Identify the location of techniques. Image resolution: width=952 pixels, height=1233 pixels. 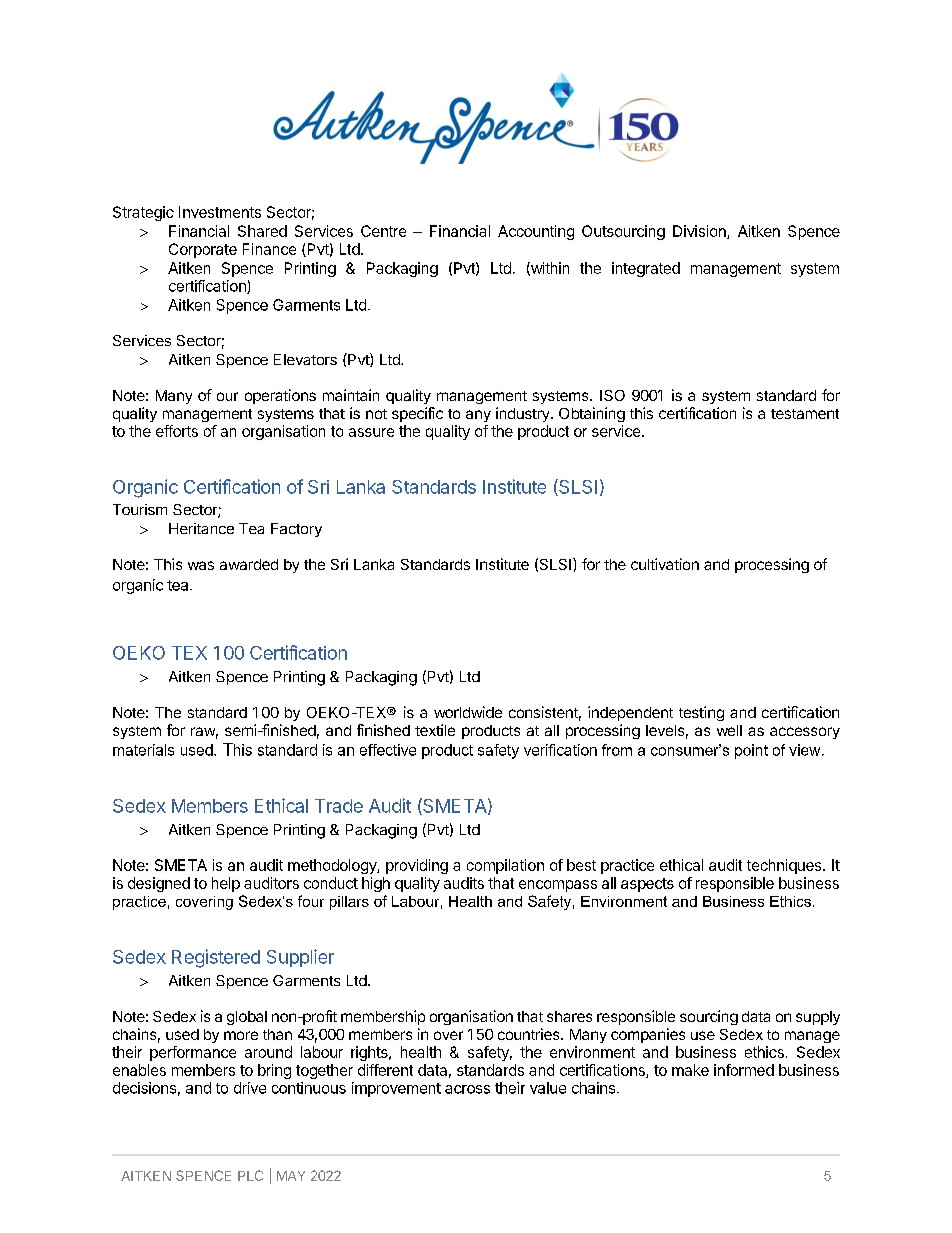
(785, 866).
